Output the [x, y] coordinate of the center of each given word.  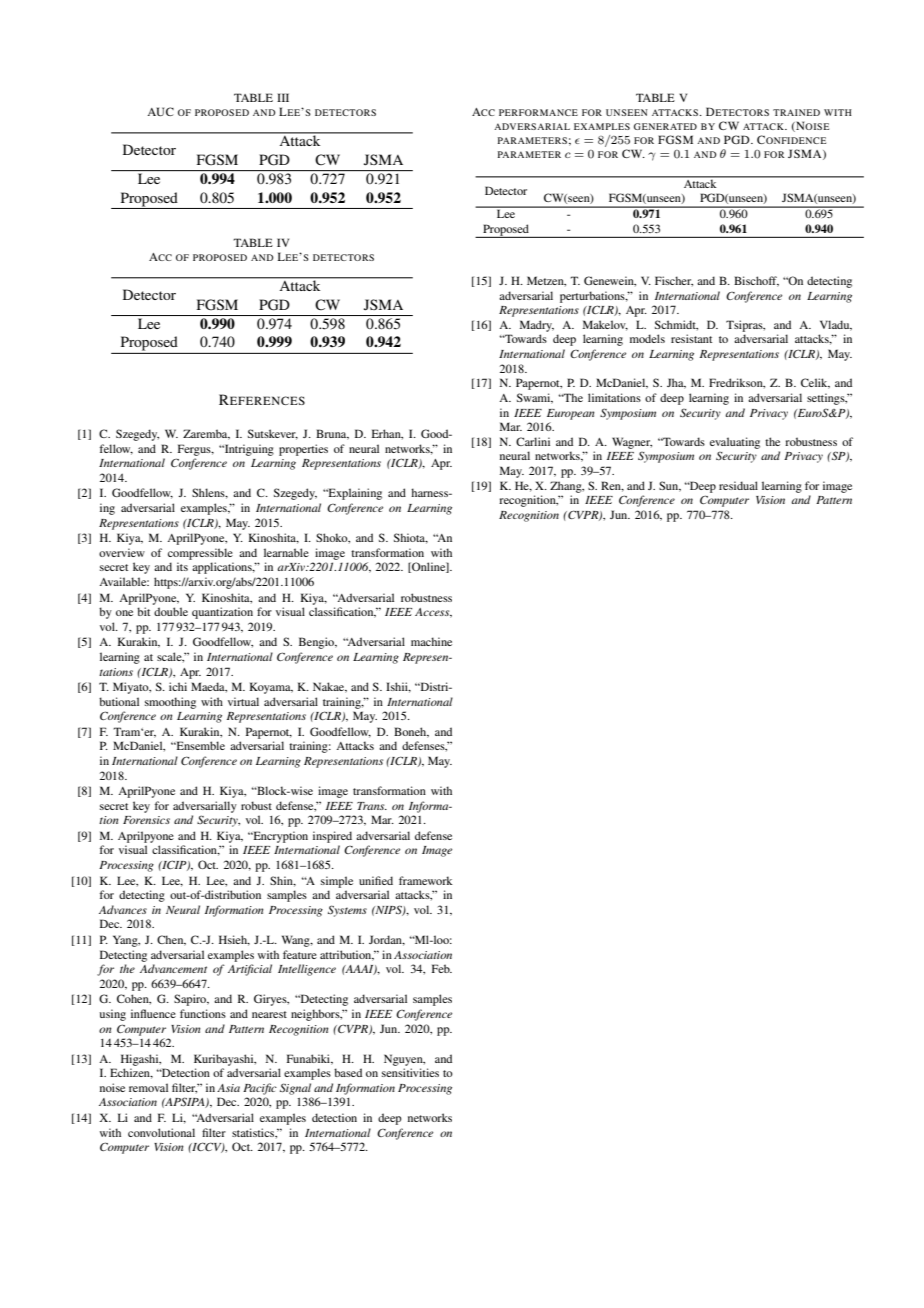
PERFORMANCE [538, 112]
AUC [160, 111]
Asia [228, 1088]
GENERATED [665, 126]
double [171, 611]
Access [433, 613]
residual [738, 485]
